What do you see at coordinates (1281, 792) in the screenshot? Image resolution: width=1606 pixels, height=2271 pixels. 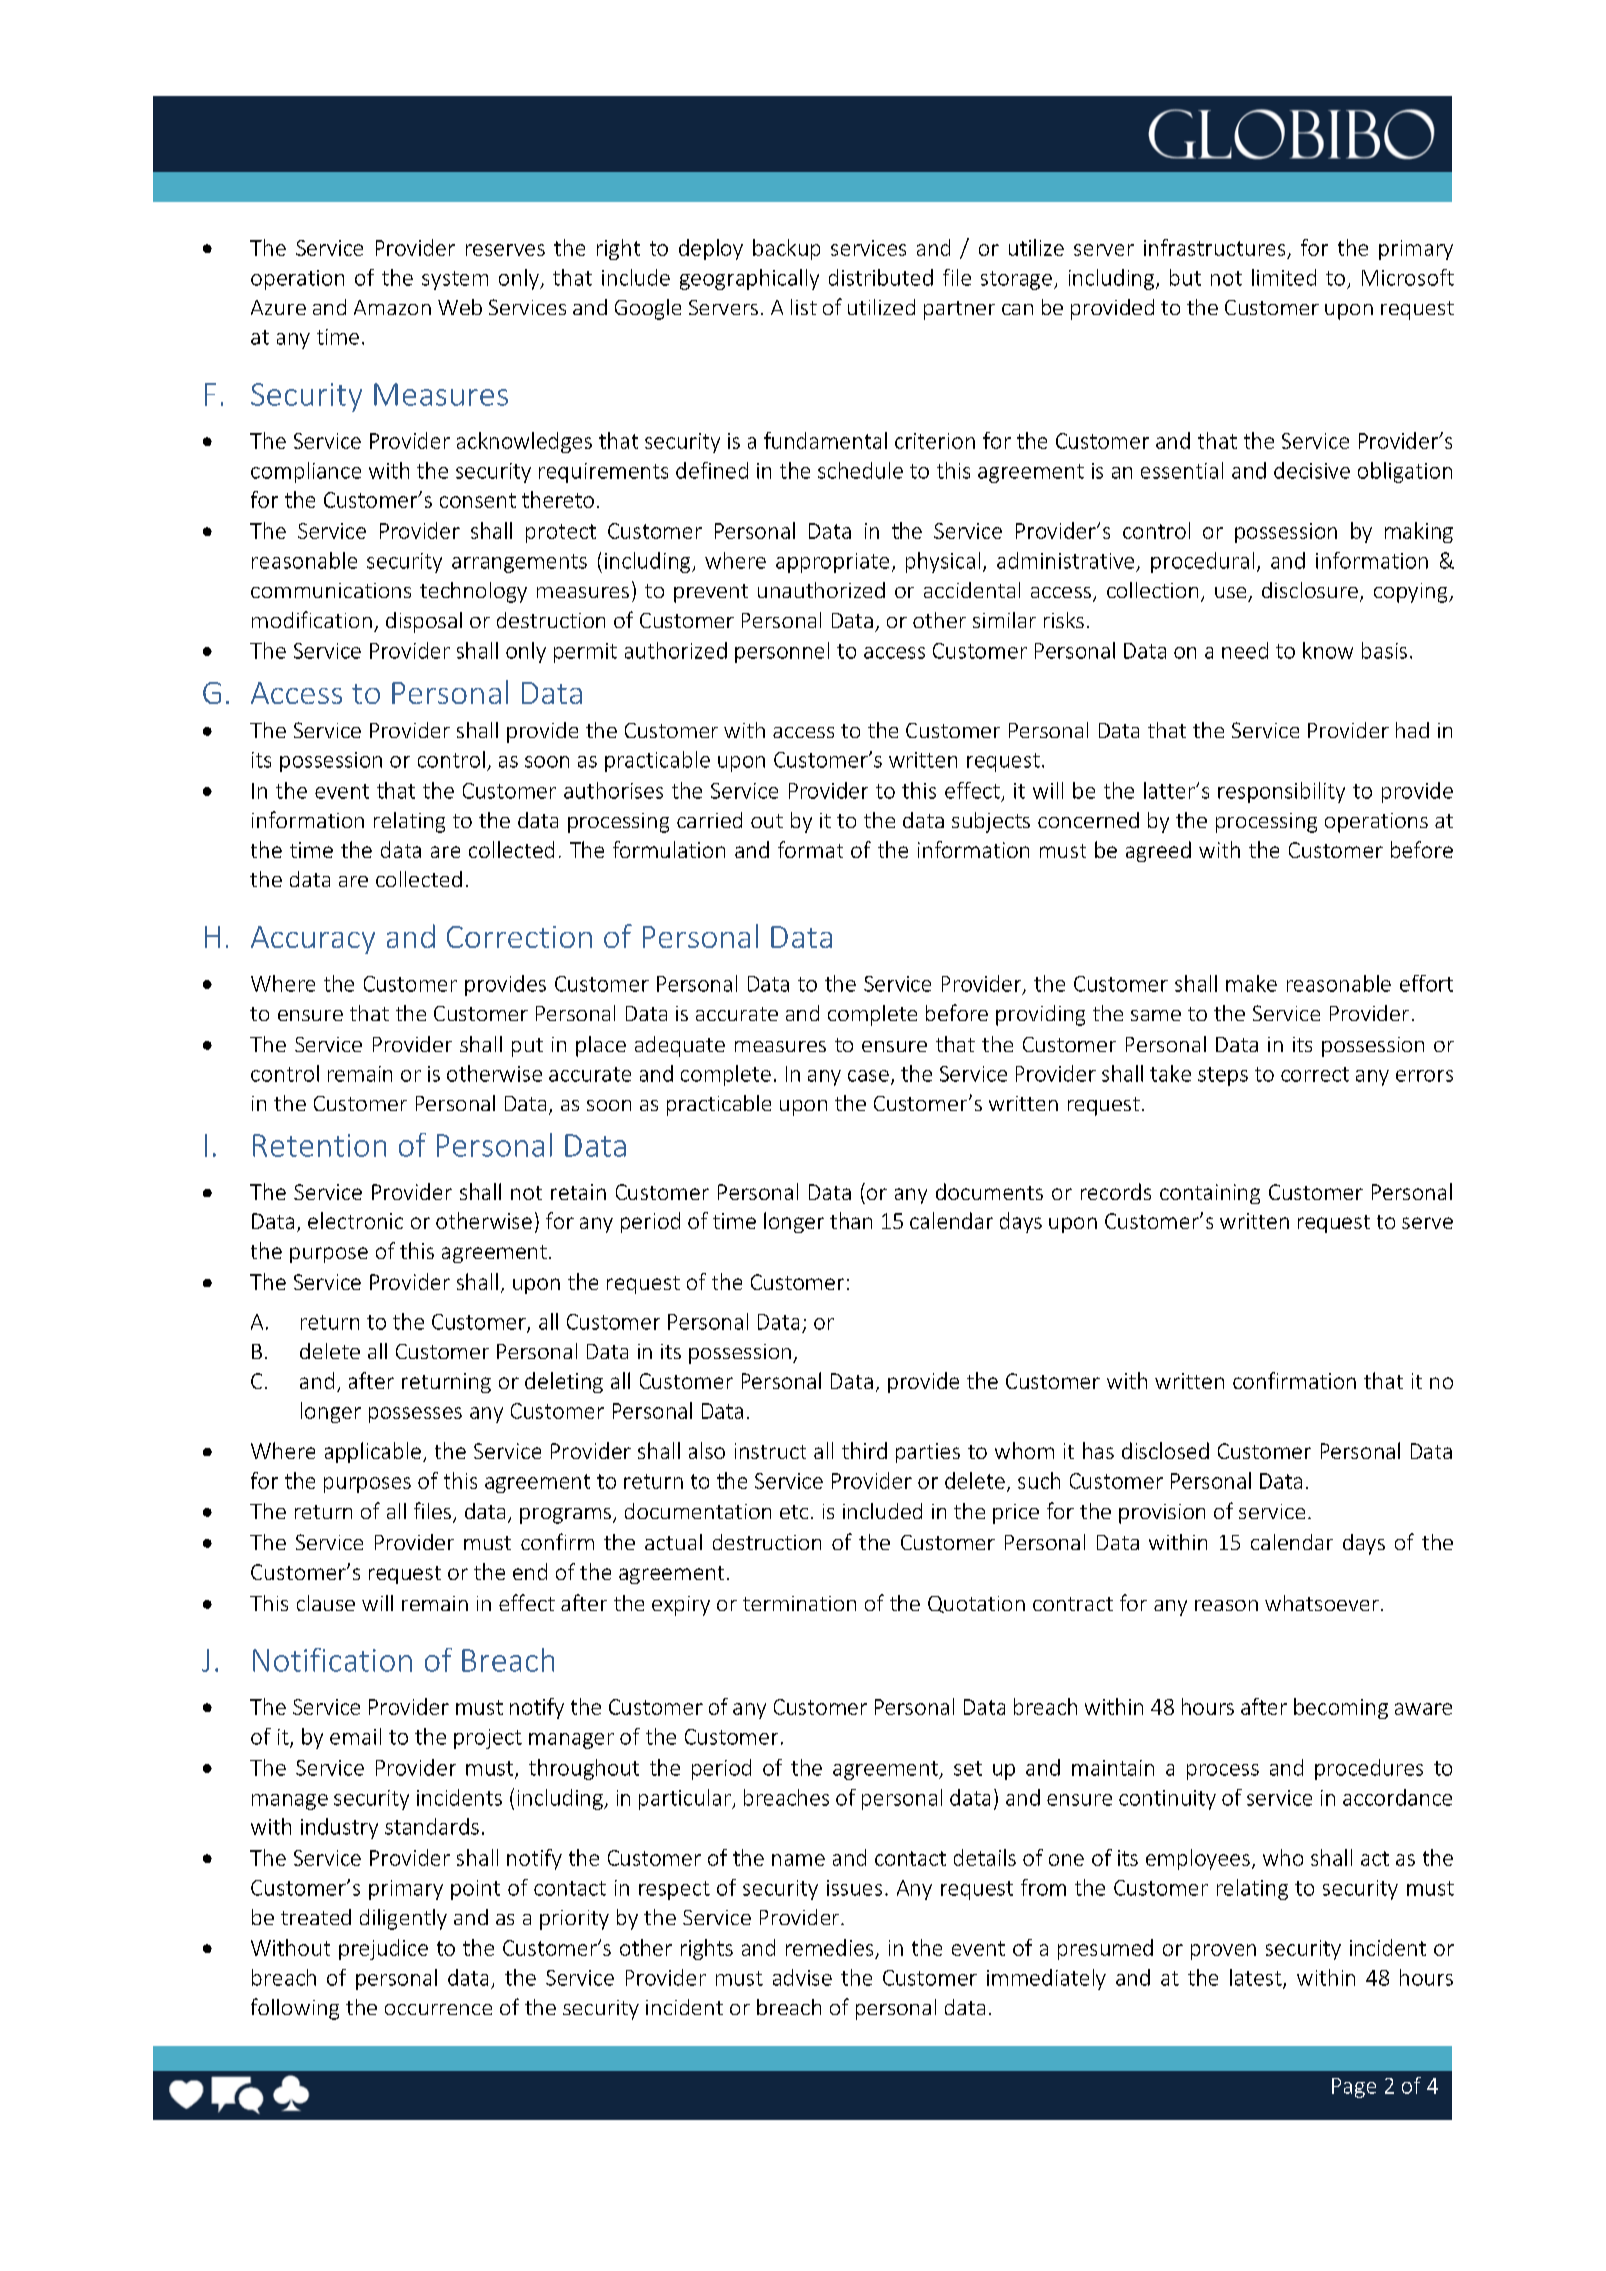 I see `responsibility` at bounding box center [1281, 792].
